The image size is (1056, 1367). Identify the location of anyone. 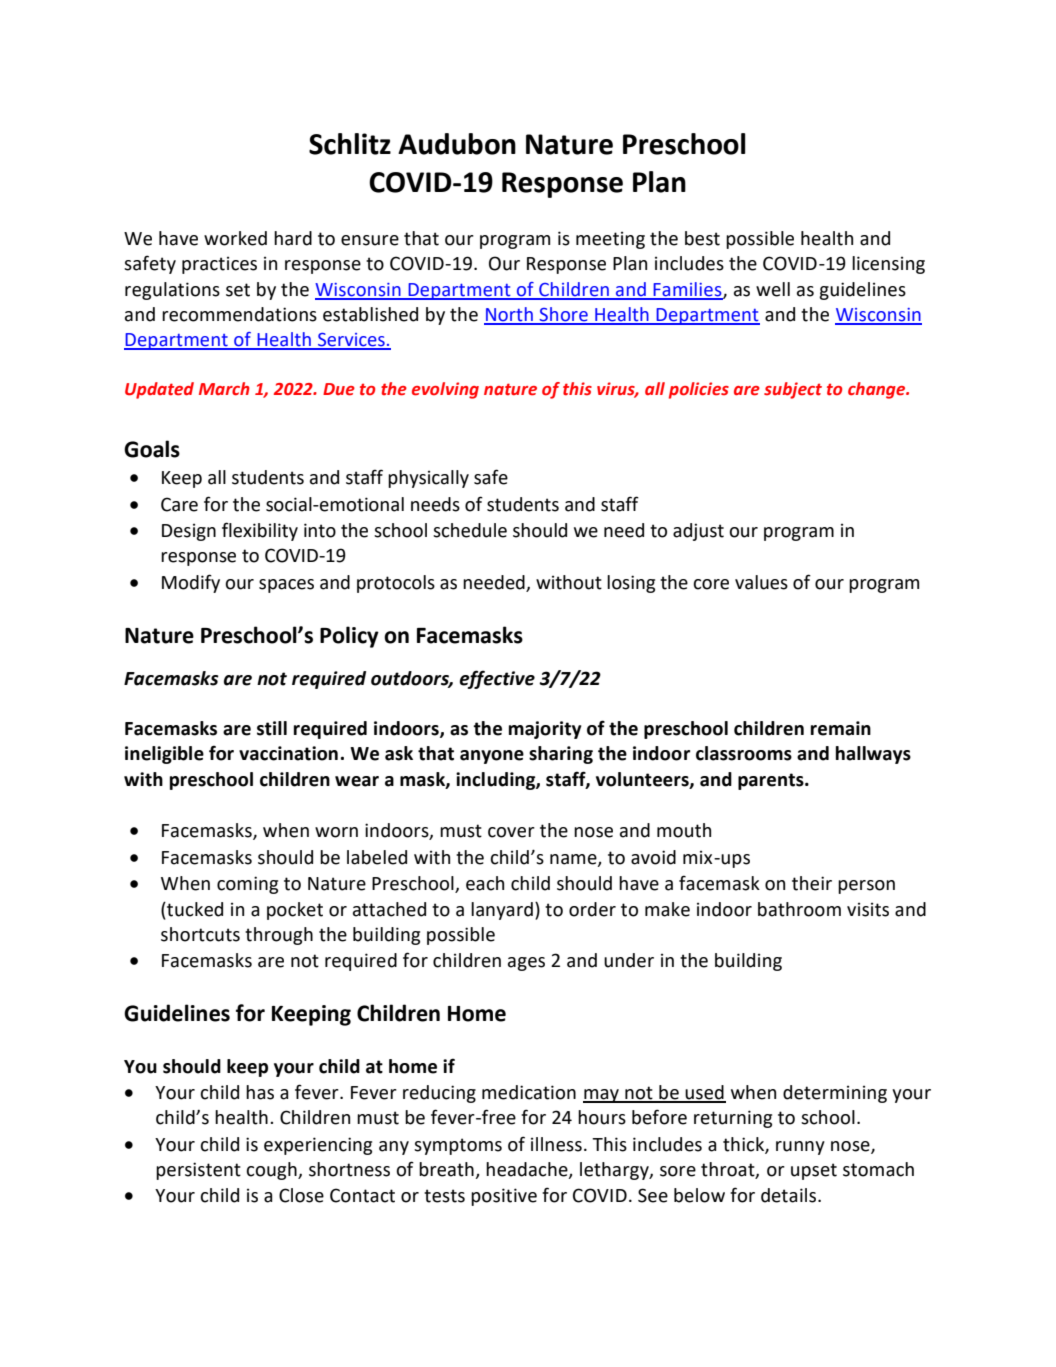
(492, 757).
